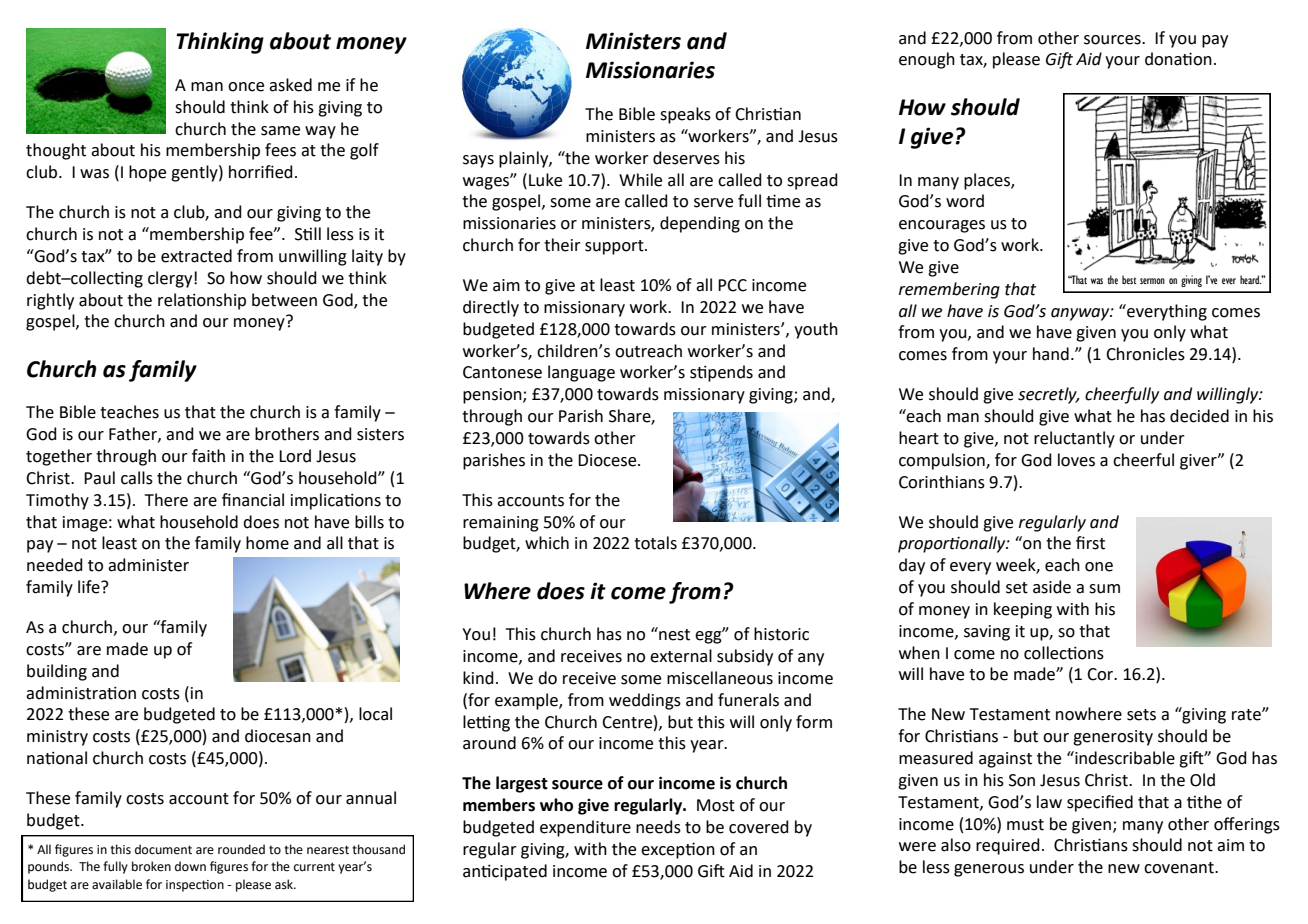  What do you see at coordinates (1064, 653) in the image?
I see `collections` at bounding box center [1064, 653].
